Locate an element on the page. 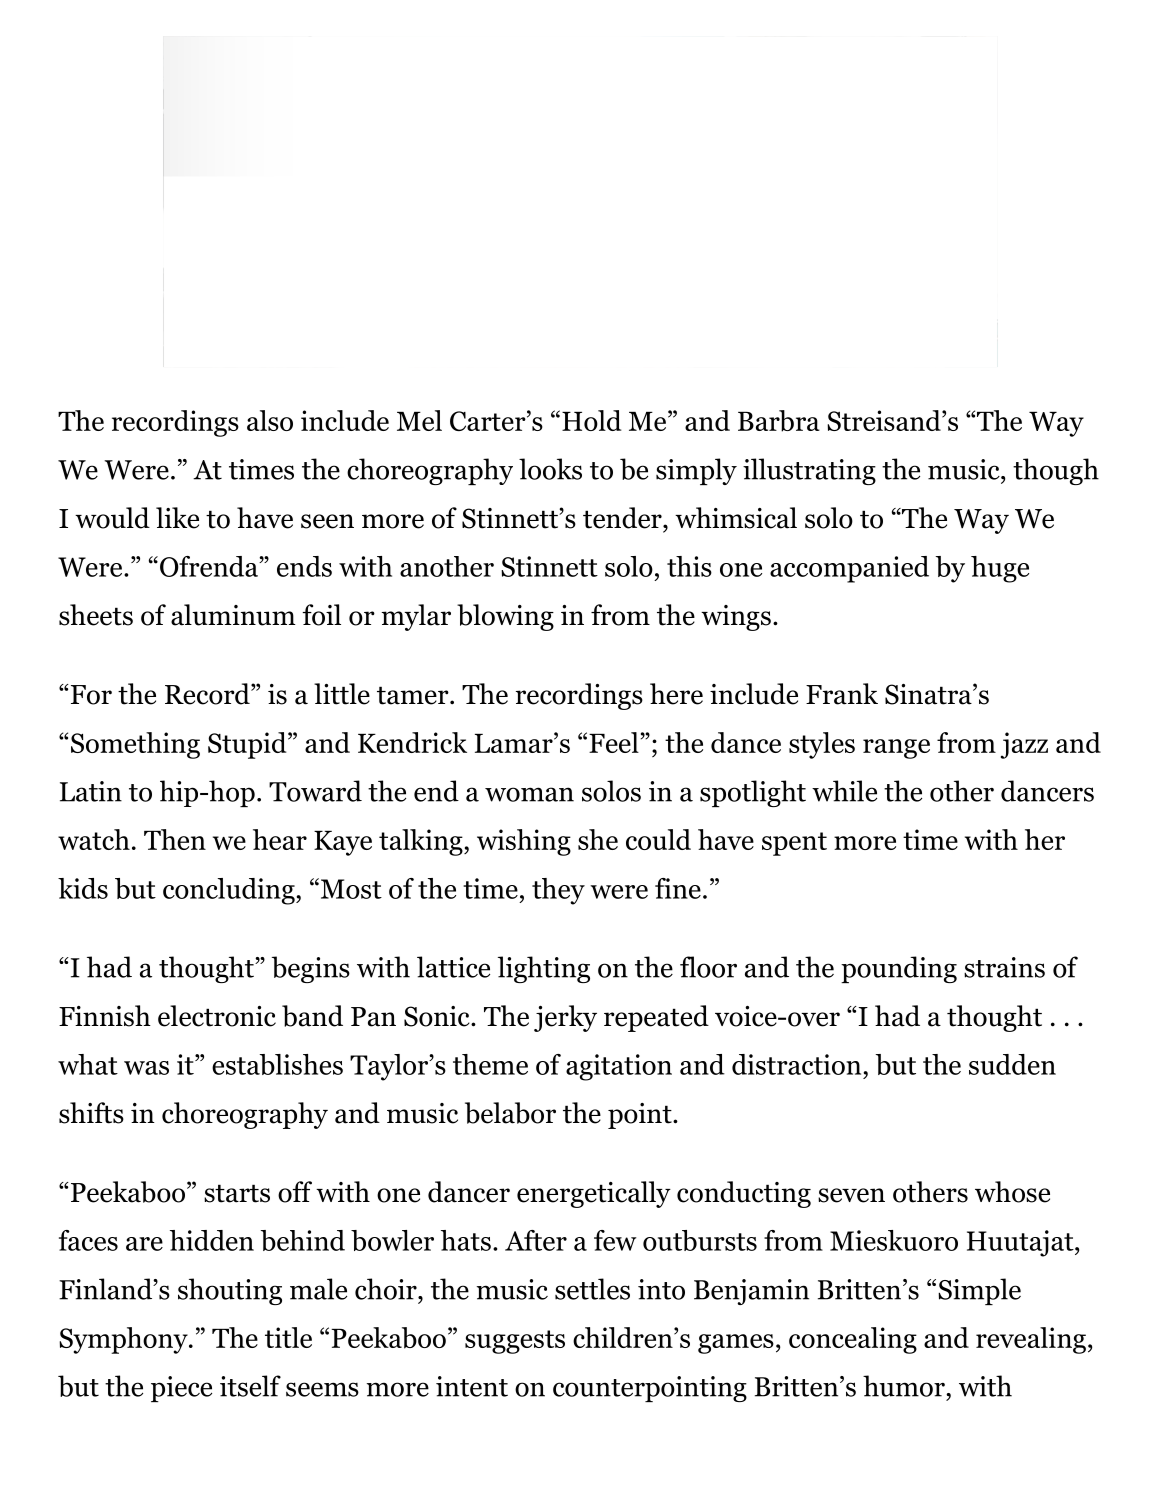  suggests is located at coordinates (515, 1342).
